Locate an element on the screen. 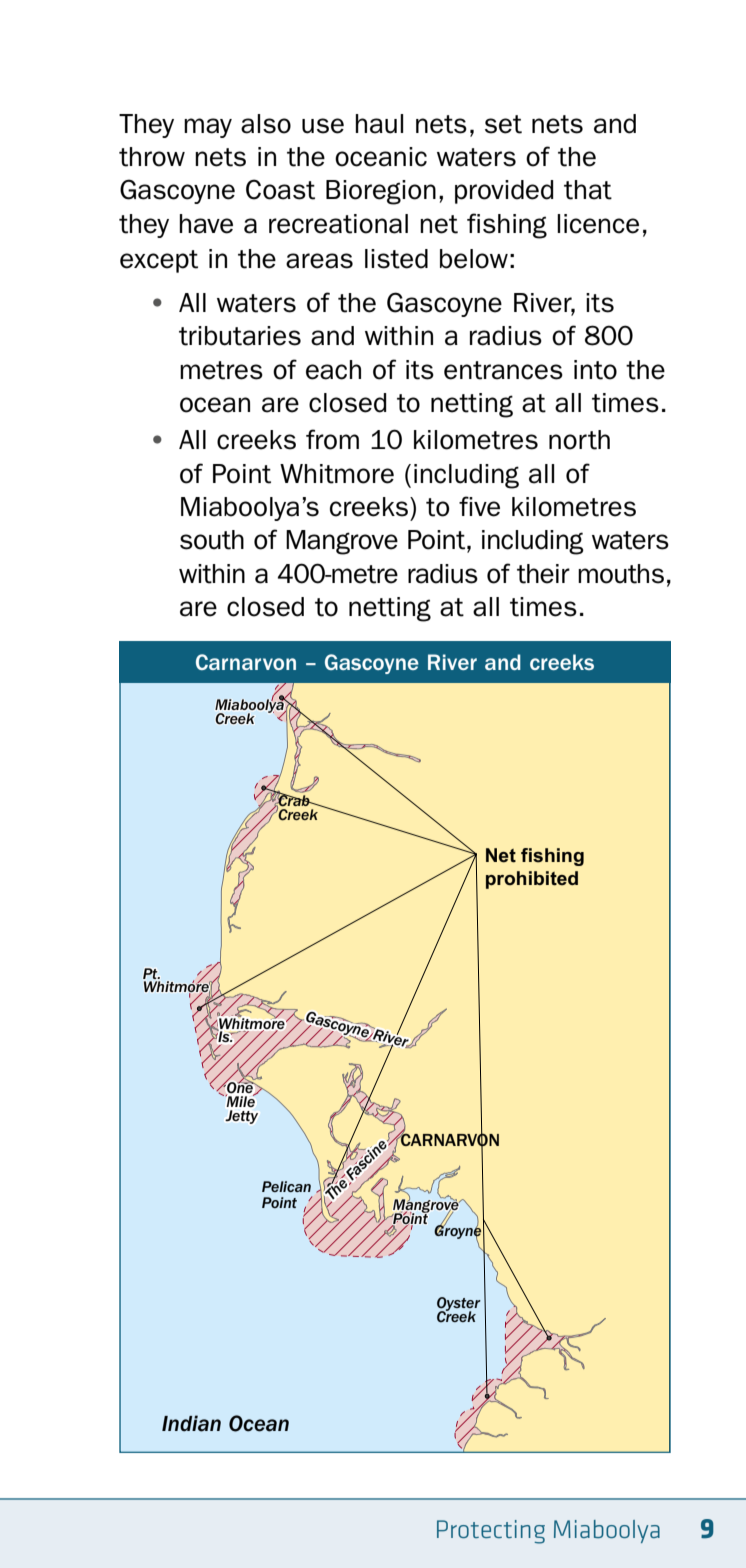 This screenshot has width=746, height=1568. that is located at coordinates (588, 190).
